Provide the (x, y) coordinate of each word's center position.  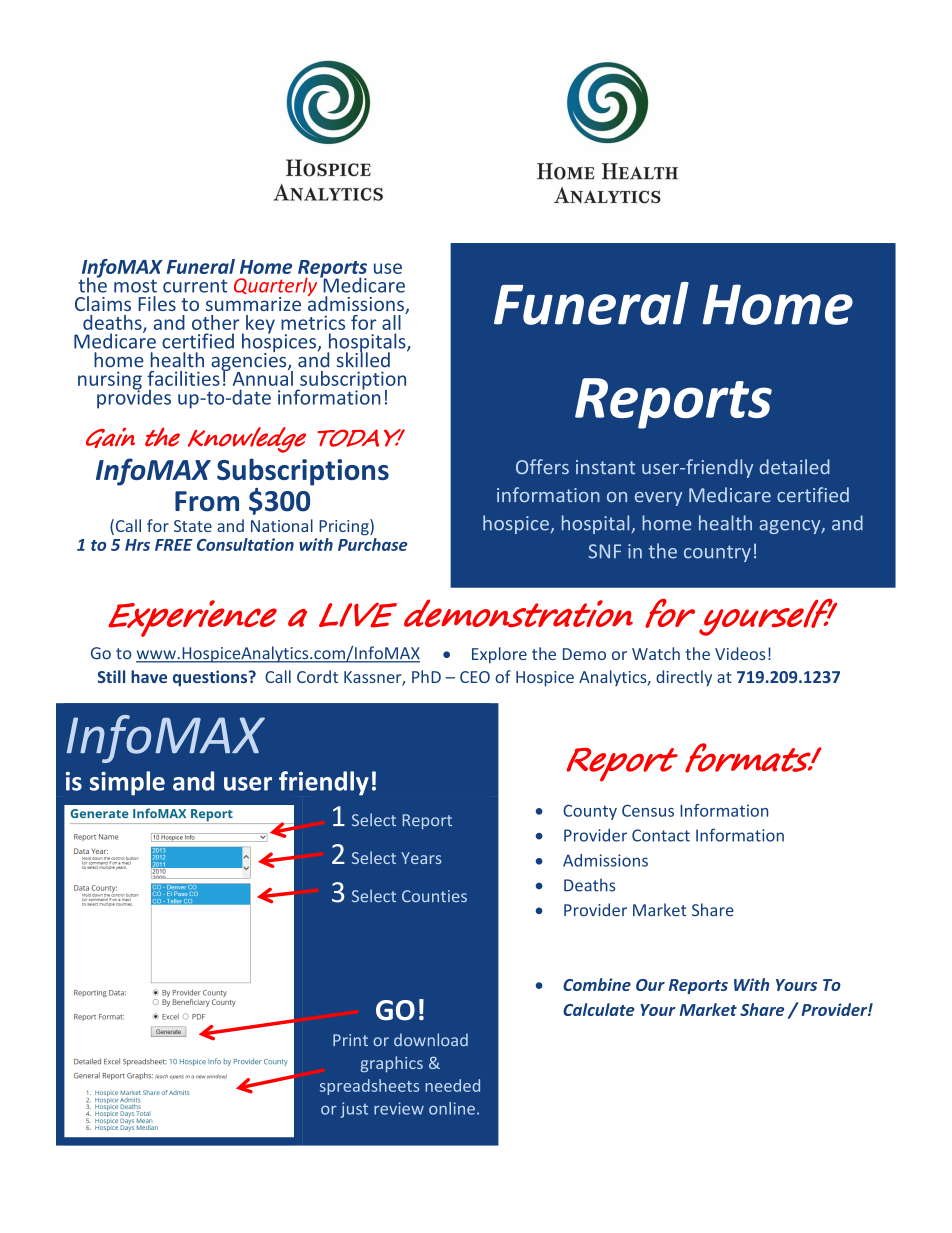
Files (157, 303)
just (354, 1110)
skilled (363, 359)
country (717, 553)
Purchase (373, 544)
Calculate (599, 1009)
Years (421, 858)
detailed (794, 466)
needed (452, 1085)
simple (127, 783)
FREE (174, 545)
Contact (661, 835)
